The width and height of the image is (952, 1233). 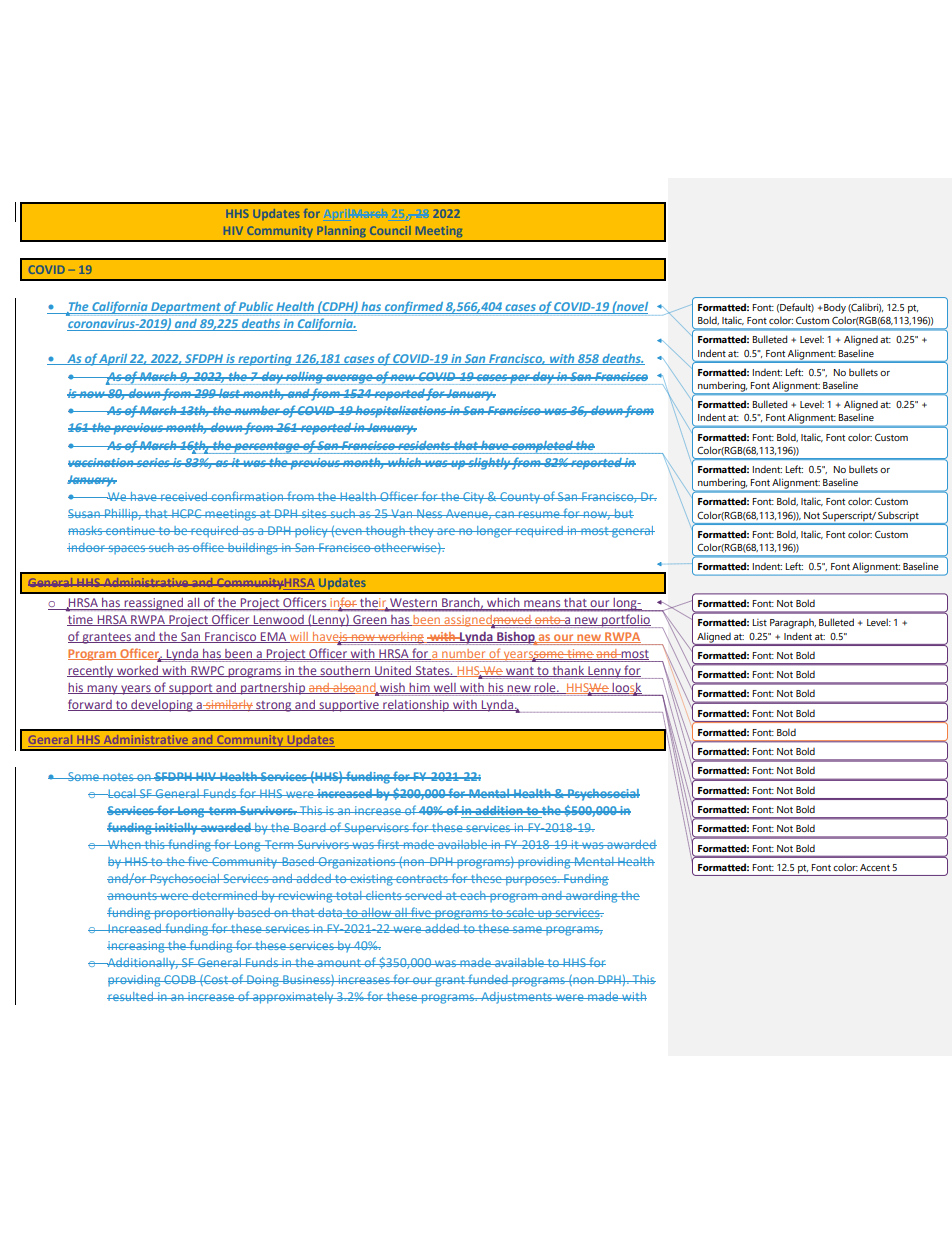 I want to click on means, so click(x=542, y=605).
